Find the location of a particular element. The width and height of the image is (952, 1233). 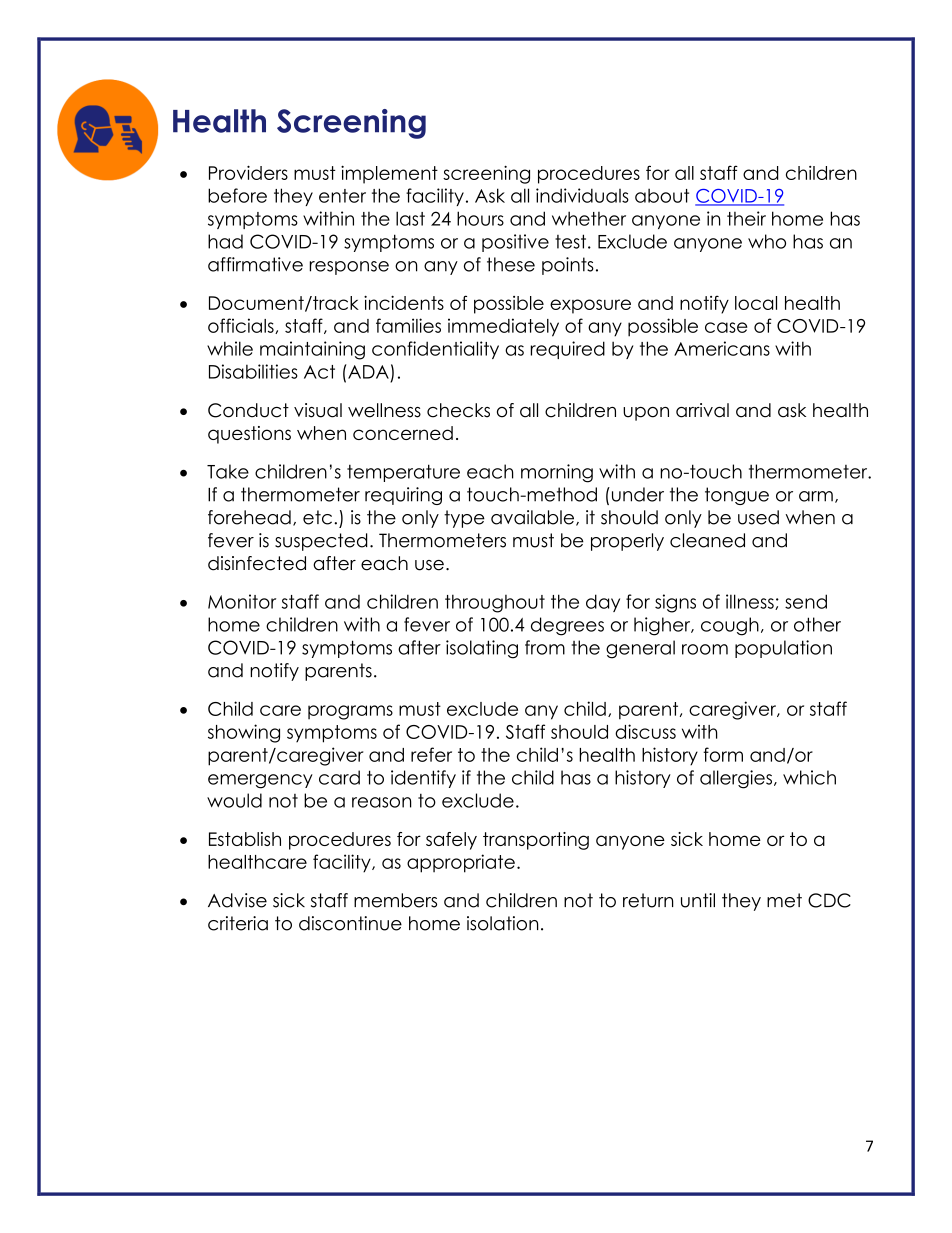

individuals is located at coordinates (582, 195).
